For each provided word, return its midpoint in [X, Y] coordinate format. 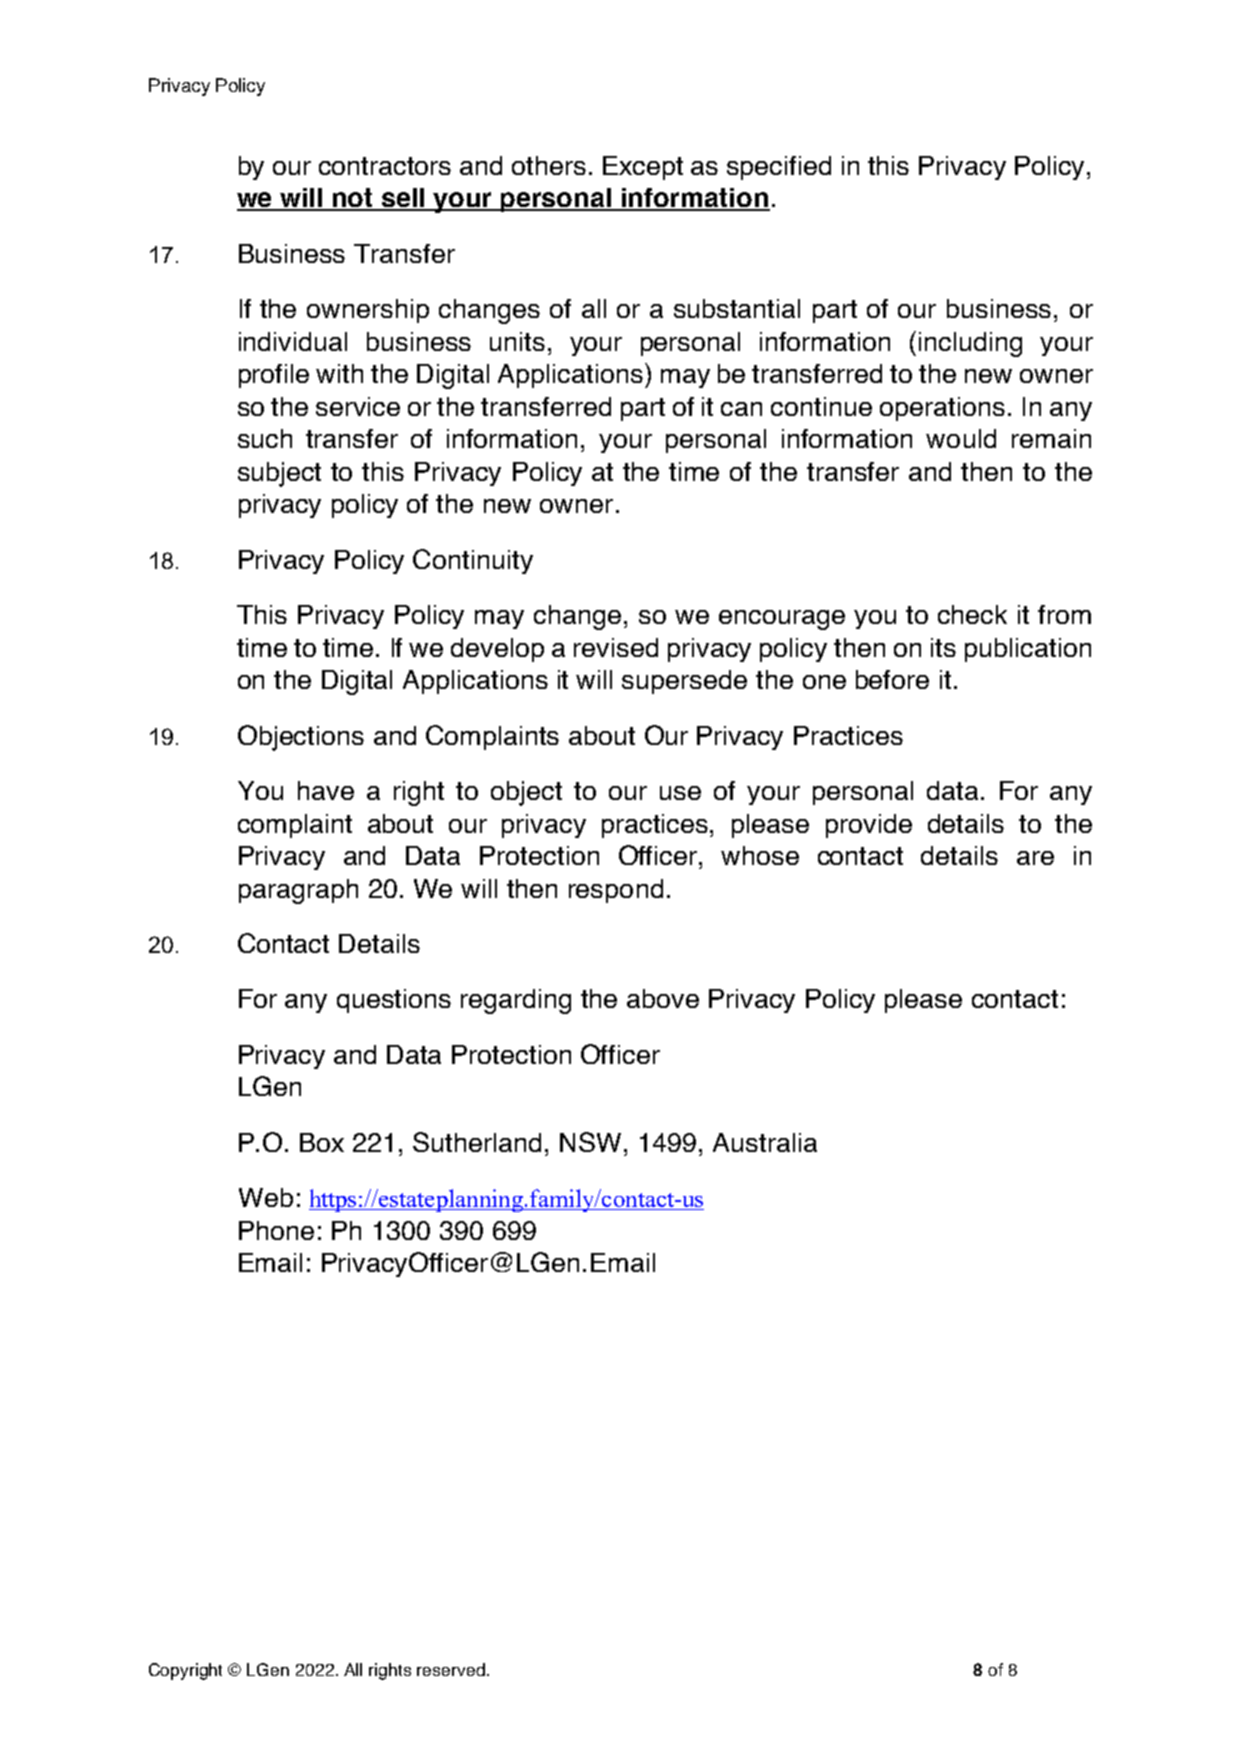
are [1035, 858]
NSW [592, 1142]
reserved [452, 1669]
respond [616, 891]
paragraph [298, 891]
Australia [765, 1142]
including [970, 344]
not [353, 199]
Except [643, 168]
